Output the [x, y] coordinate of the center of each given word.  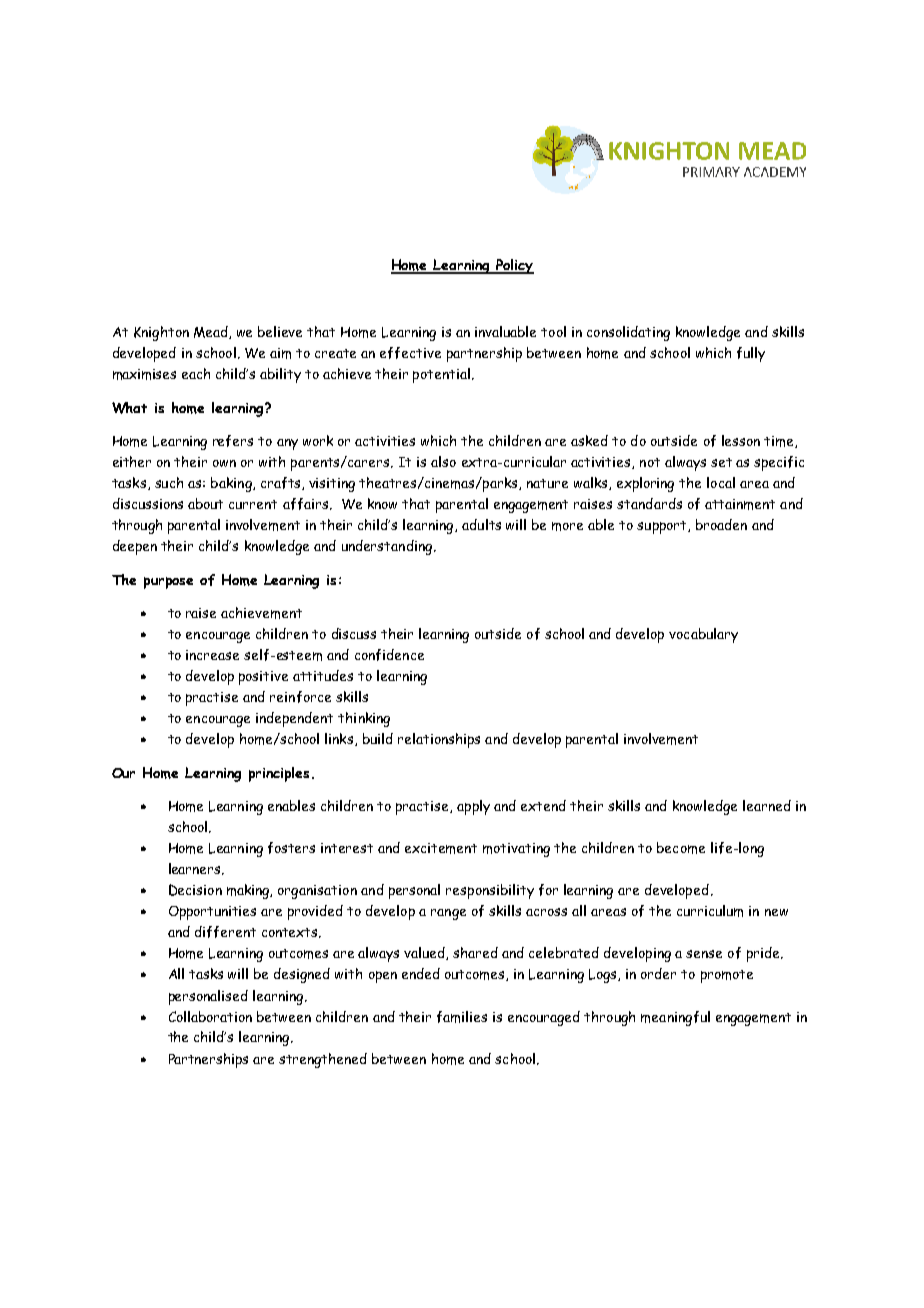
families [462, 1017]
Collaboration [210, 1016]
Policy [514, 266]
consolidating [628, 333]
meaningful [675, 1018]
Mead [212, 332]
